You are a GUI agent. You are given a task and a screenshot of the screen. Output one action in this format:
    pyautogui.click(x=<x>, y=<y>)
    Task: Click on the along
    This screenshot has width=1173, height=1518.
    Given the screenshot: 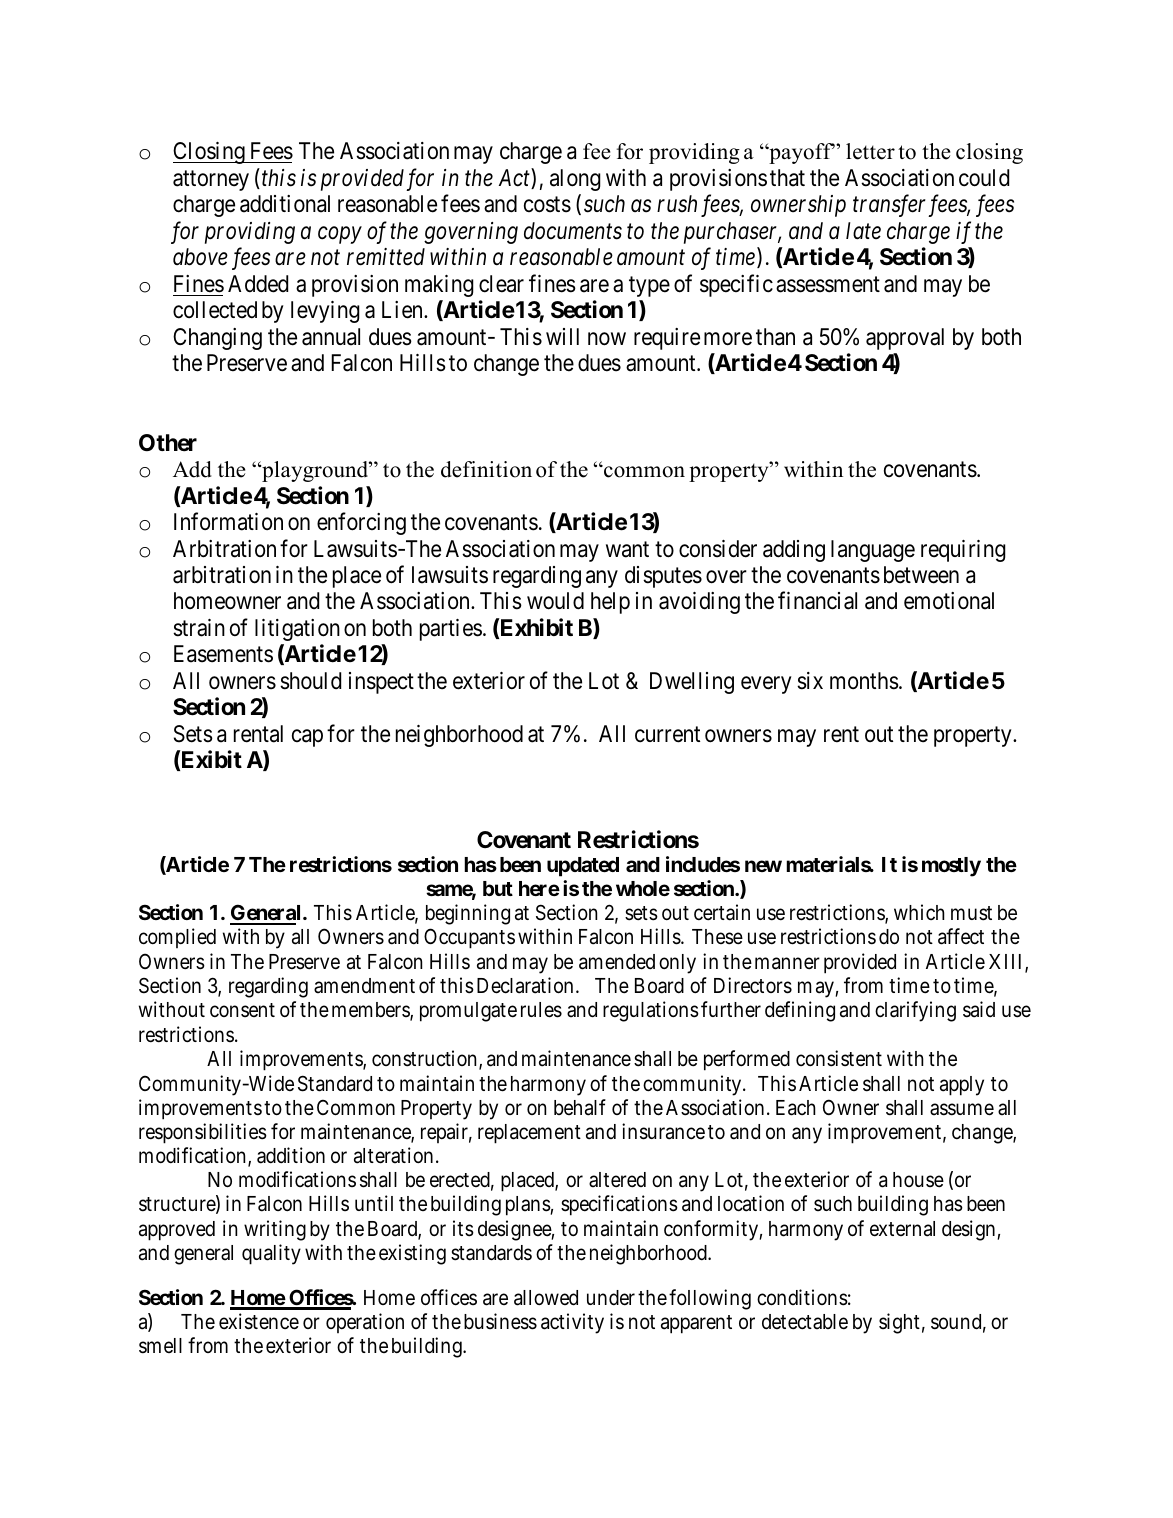 What is the action you would take?
    pyautogui.click(x=575, y=180)
